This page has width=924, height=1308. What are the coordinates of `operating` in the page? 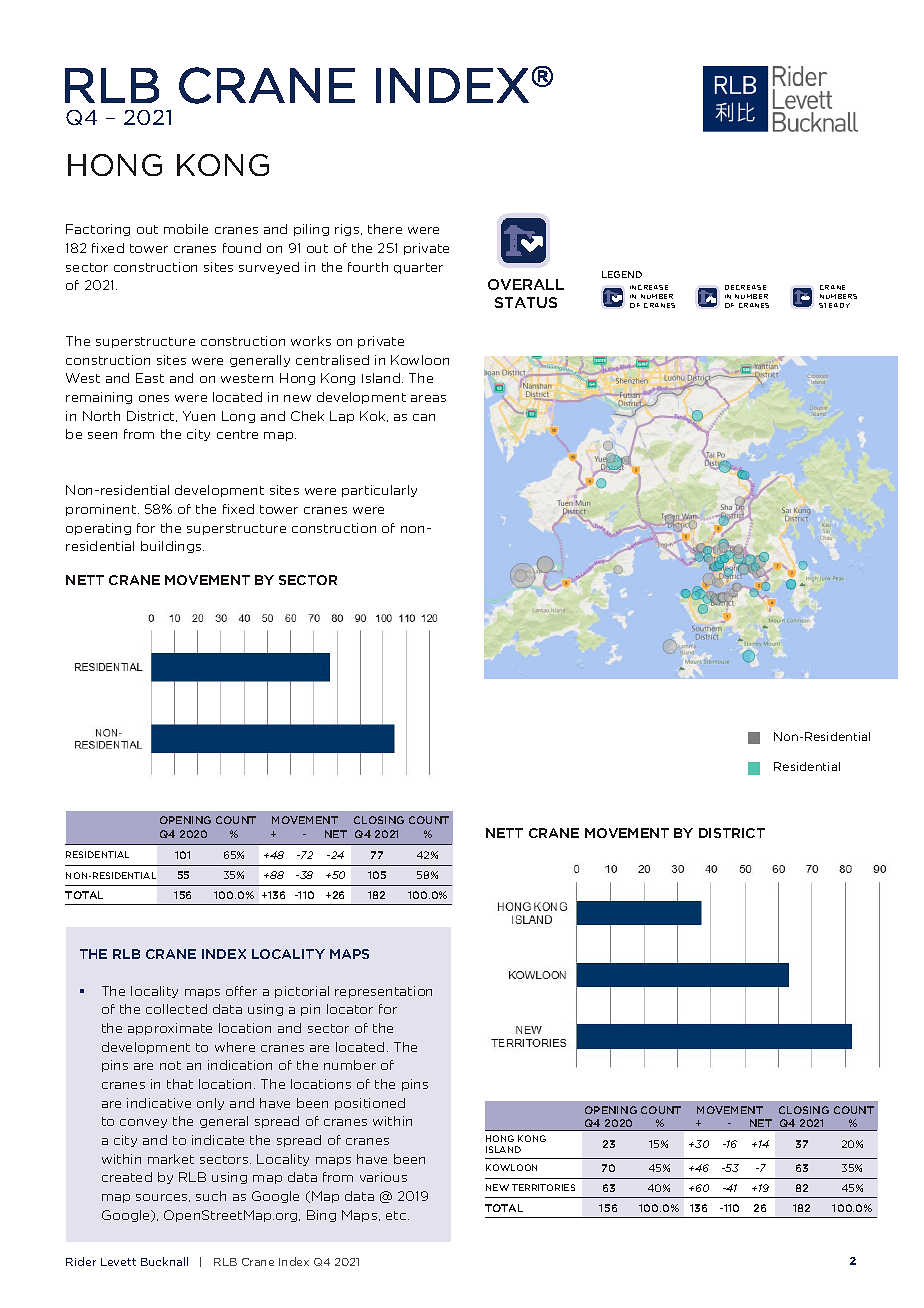 It's located at (98, 529).
